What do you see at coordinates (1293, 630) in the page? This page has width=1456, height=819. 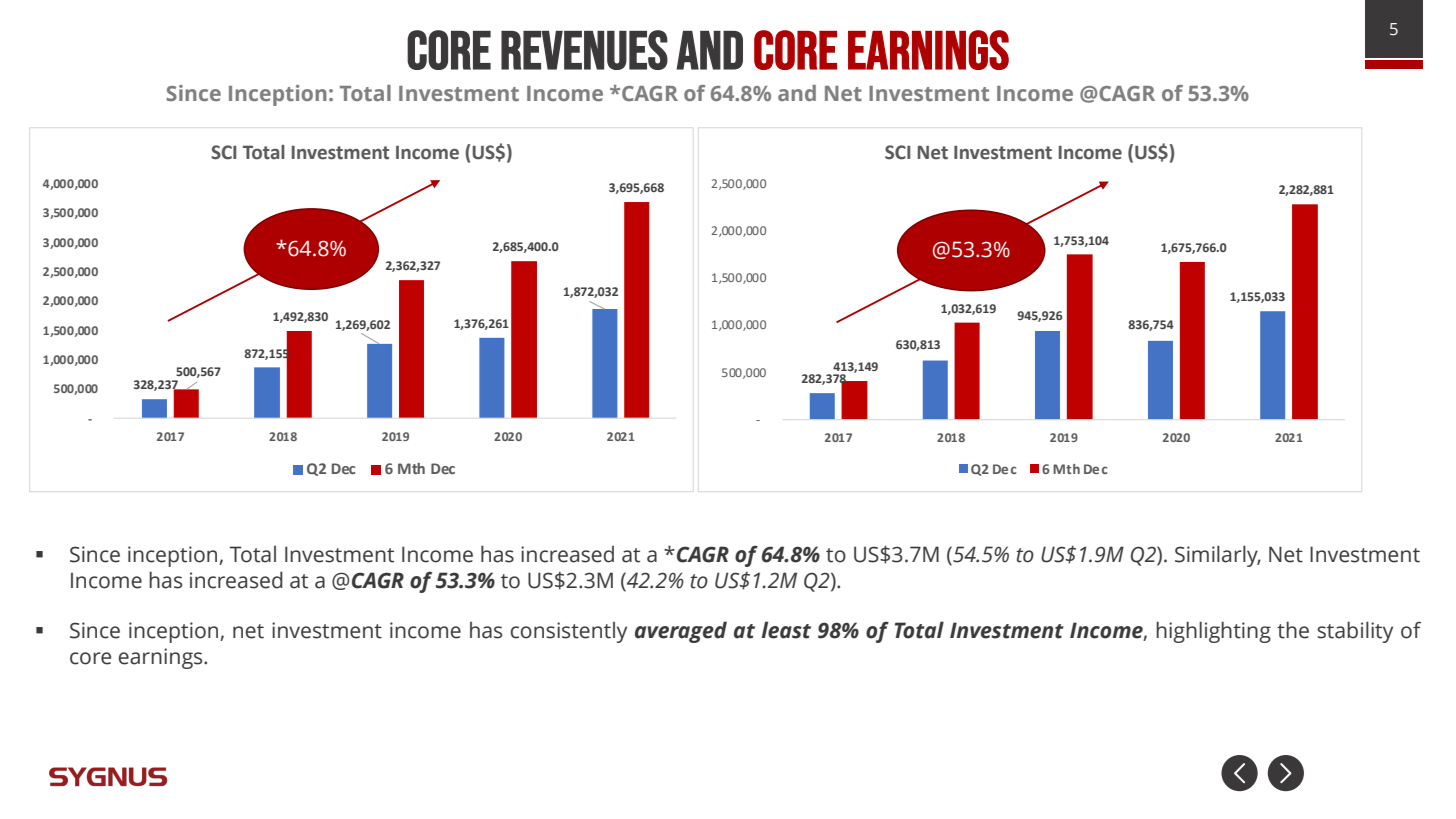 I see `the` at bounding box center [1293, 630].
